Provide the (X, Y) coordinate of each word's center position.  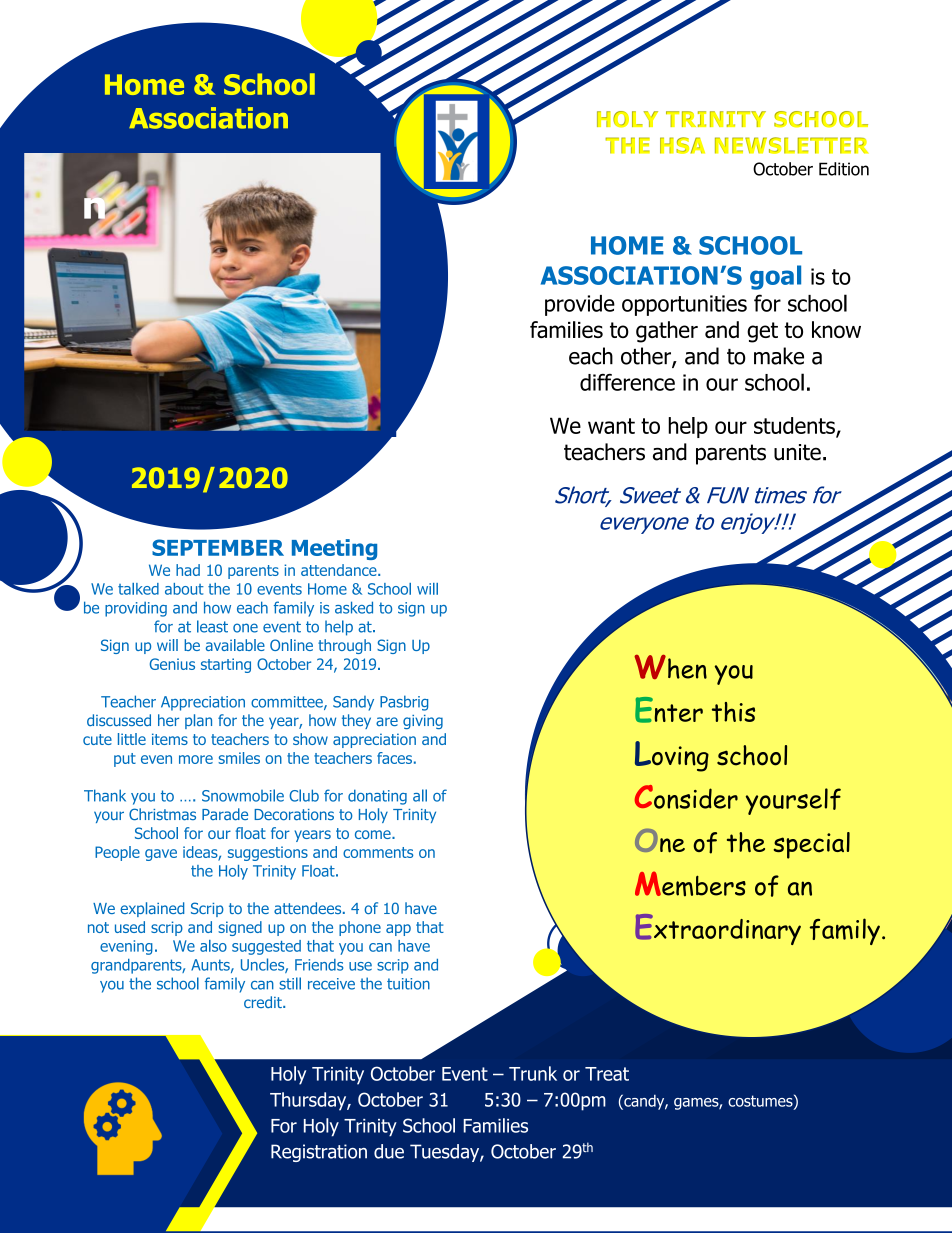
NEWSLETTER (791, 145)
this (733, 712)
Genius (172, 664)
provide (580, 305)
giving (423, 722)
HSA (682, 145)
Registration (319, 1153)
